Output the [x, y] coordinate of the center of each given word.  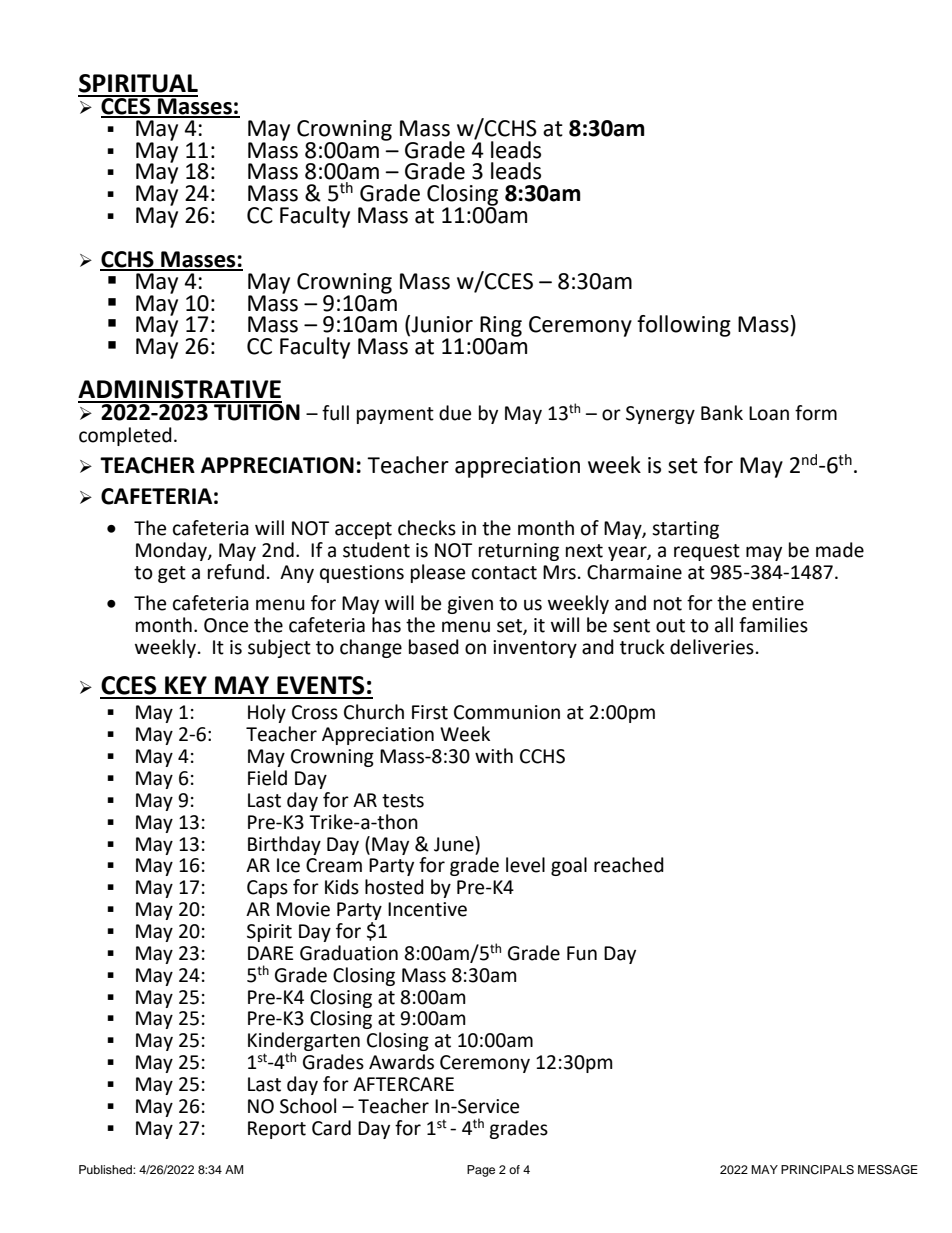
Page [481, 1171]
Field [267, 778]
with [494, 756]
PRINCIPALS [817, 1170]
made [840, 550]
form [816, 413]
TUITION [256, 411]
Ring [500, 327]
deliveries [712, 647]
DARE [270, 953]
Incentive [427, 909]
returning [519, 552]
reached [629, 865]
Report [277, 1130]
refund [236, 572]
